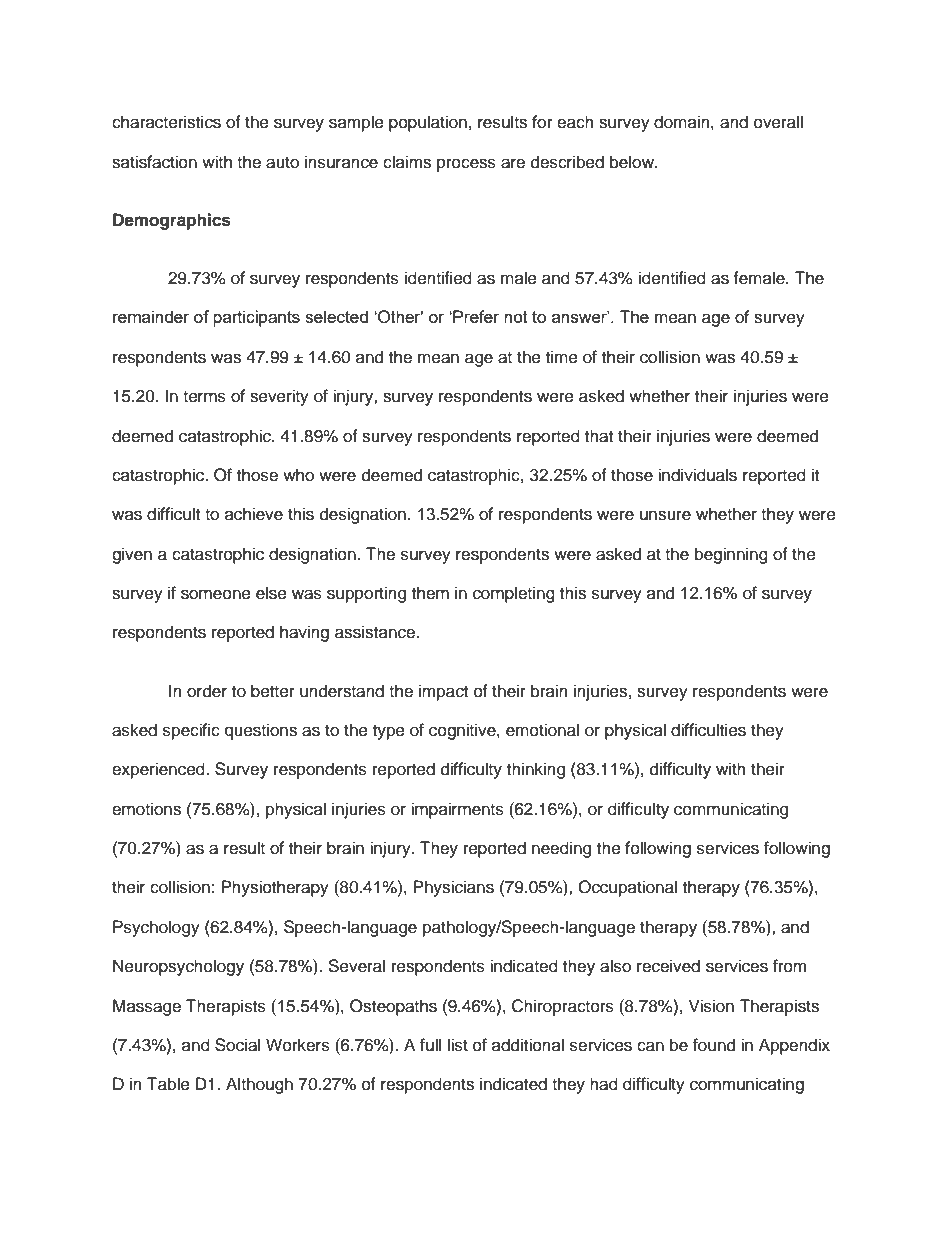  Describe the element at coordinates (466, 165) in the screenshot. I see `process` at that location.
